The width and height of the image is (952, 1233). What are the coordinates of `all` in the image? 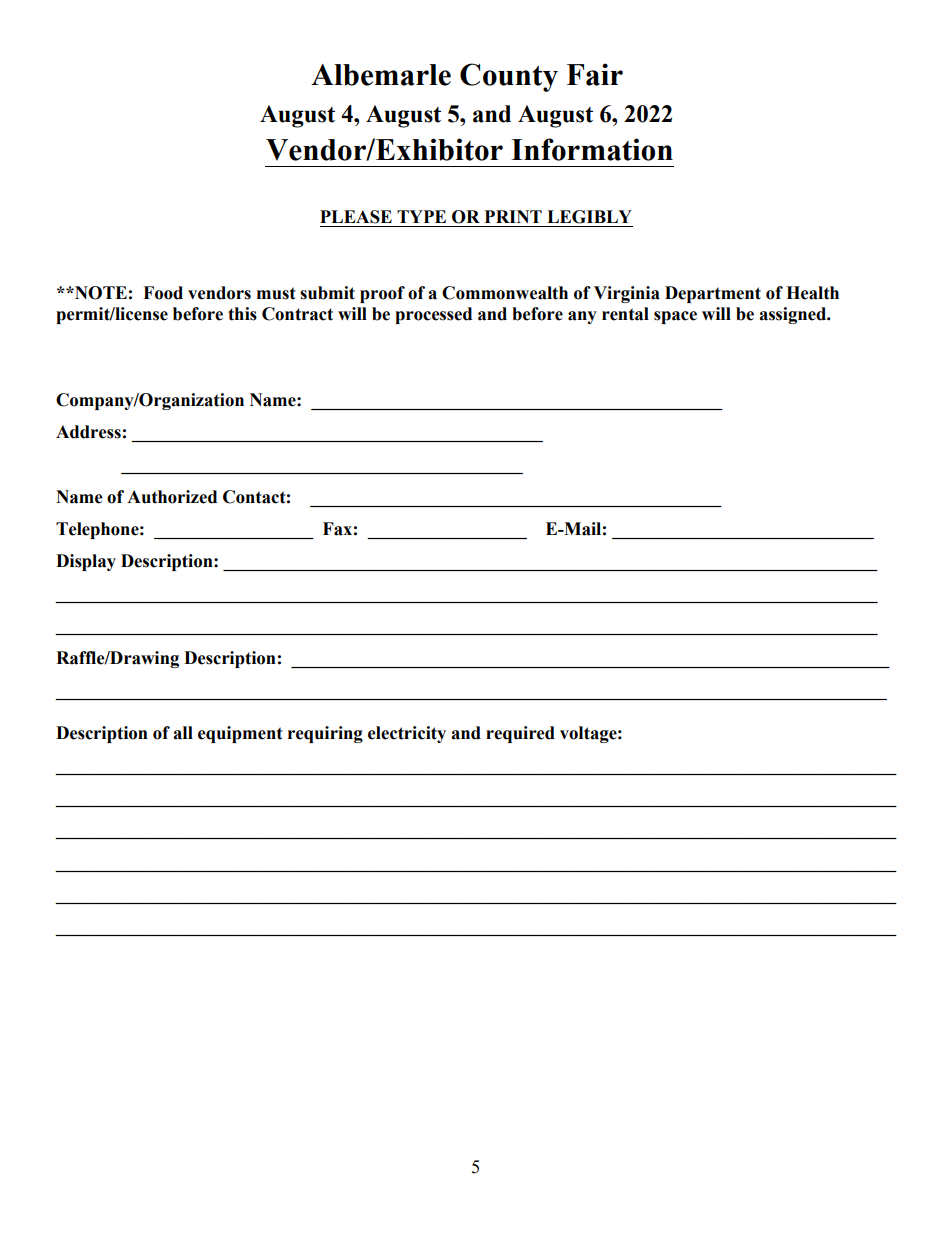 It's located at (183, 733).
